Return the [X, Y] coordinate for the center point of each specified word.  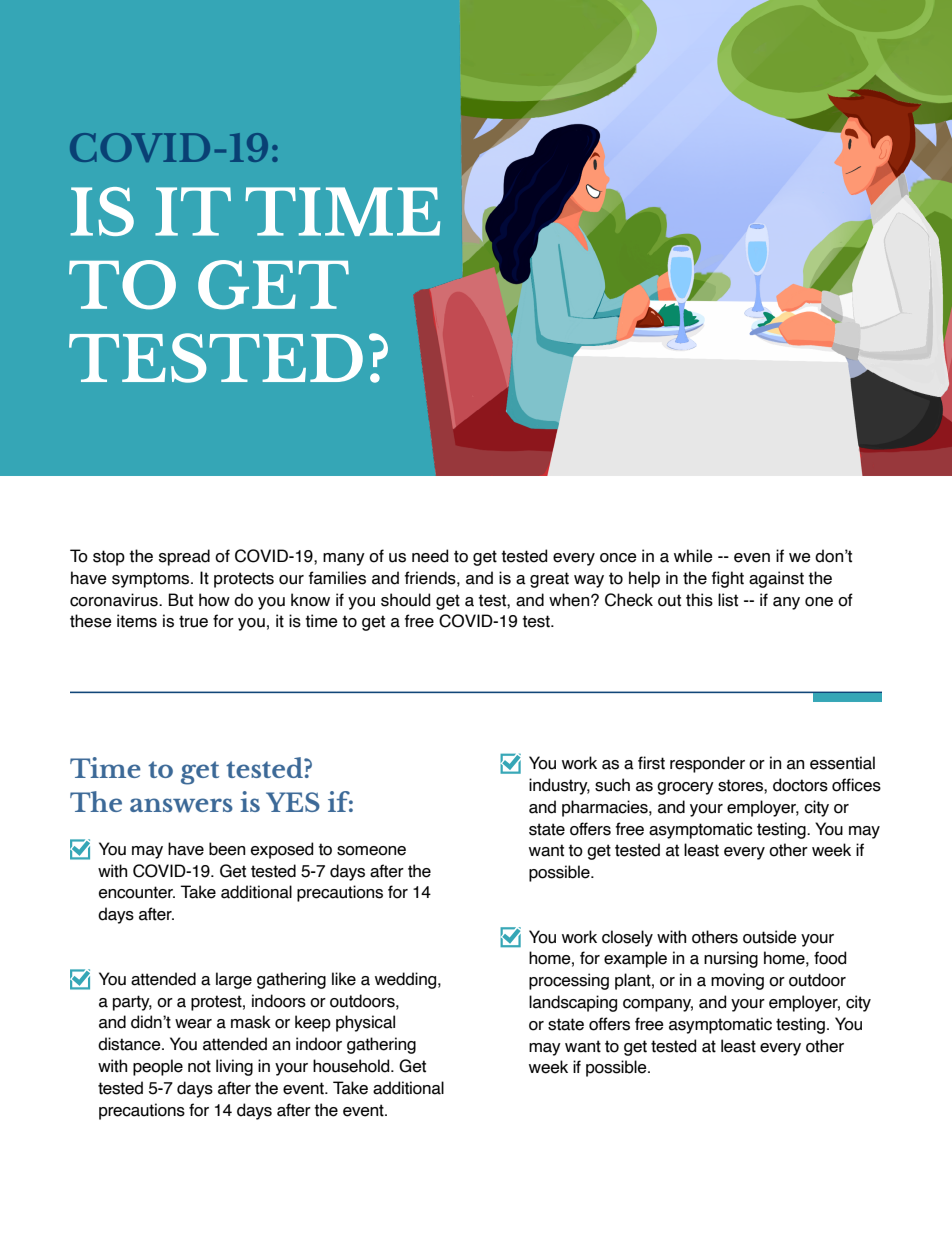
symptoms [152, 580]
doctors [800, 785]
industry [559, 786]
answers [181, 805]
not [199, 1066]
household [352, 1066]
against [776, 579]
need [430, 556]
